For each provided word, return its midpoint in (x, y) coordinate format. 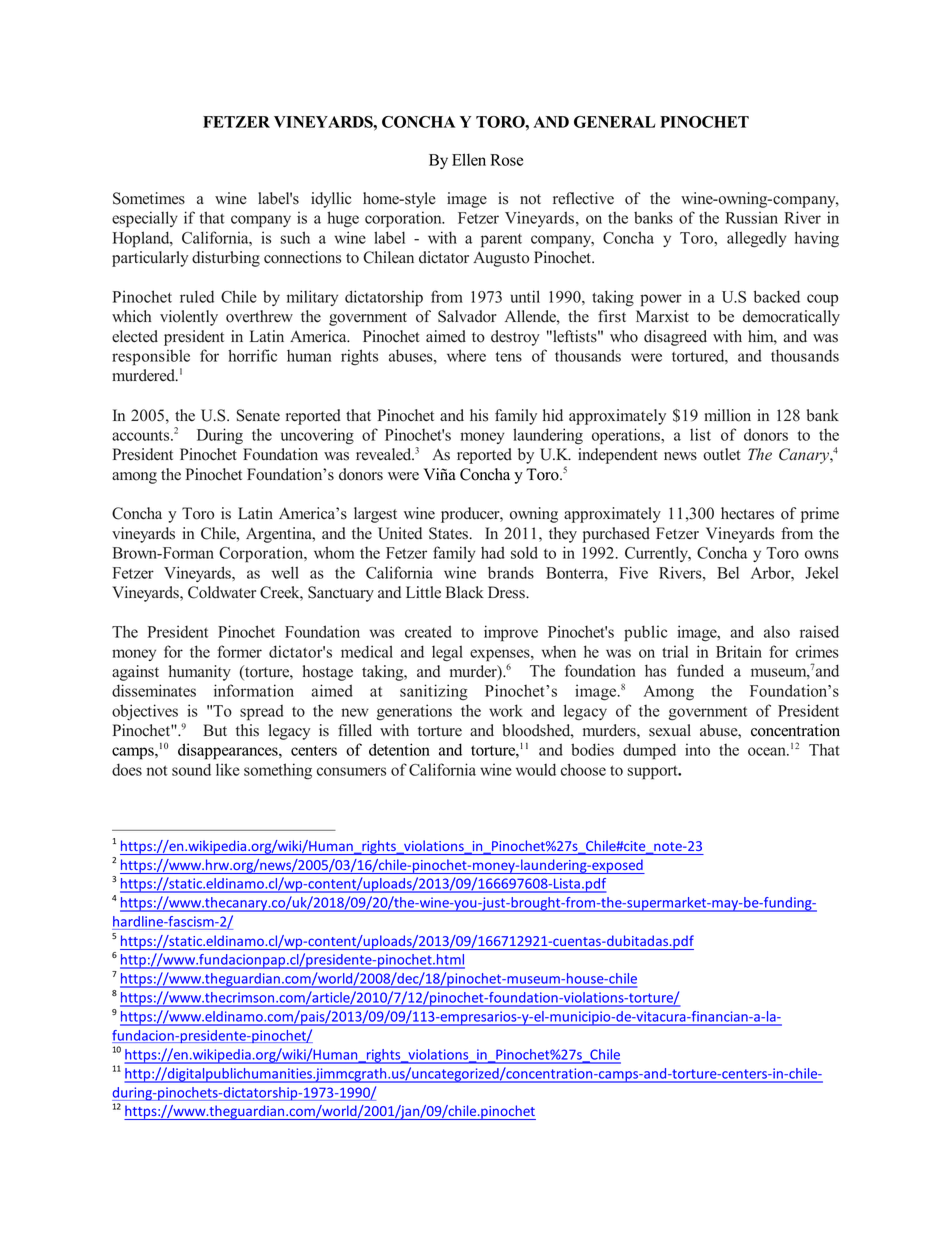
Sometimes (149, 198)
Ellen (469, 159)
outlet (722, 454)
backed (777, 296)
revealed (385, 454)
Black (465, 592)
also (777, 631)
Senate (258, 415)
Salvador (467, 316)
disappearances (229, 751)
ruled (197, 296)
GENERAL (614, 122)
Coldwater (222, 592)
